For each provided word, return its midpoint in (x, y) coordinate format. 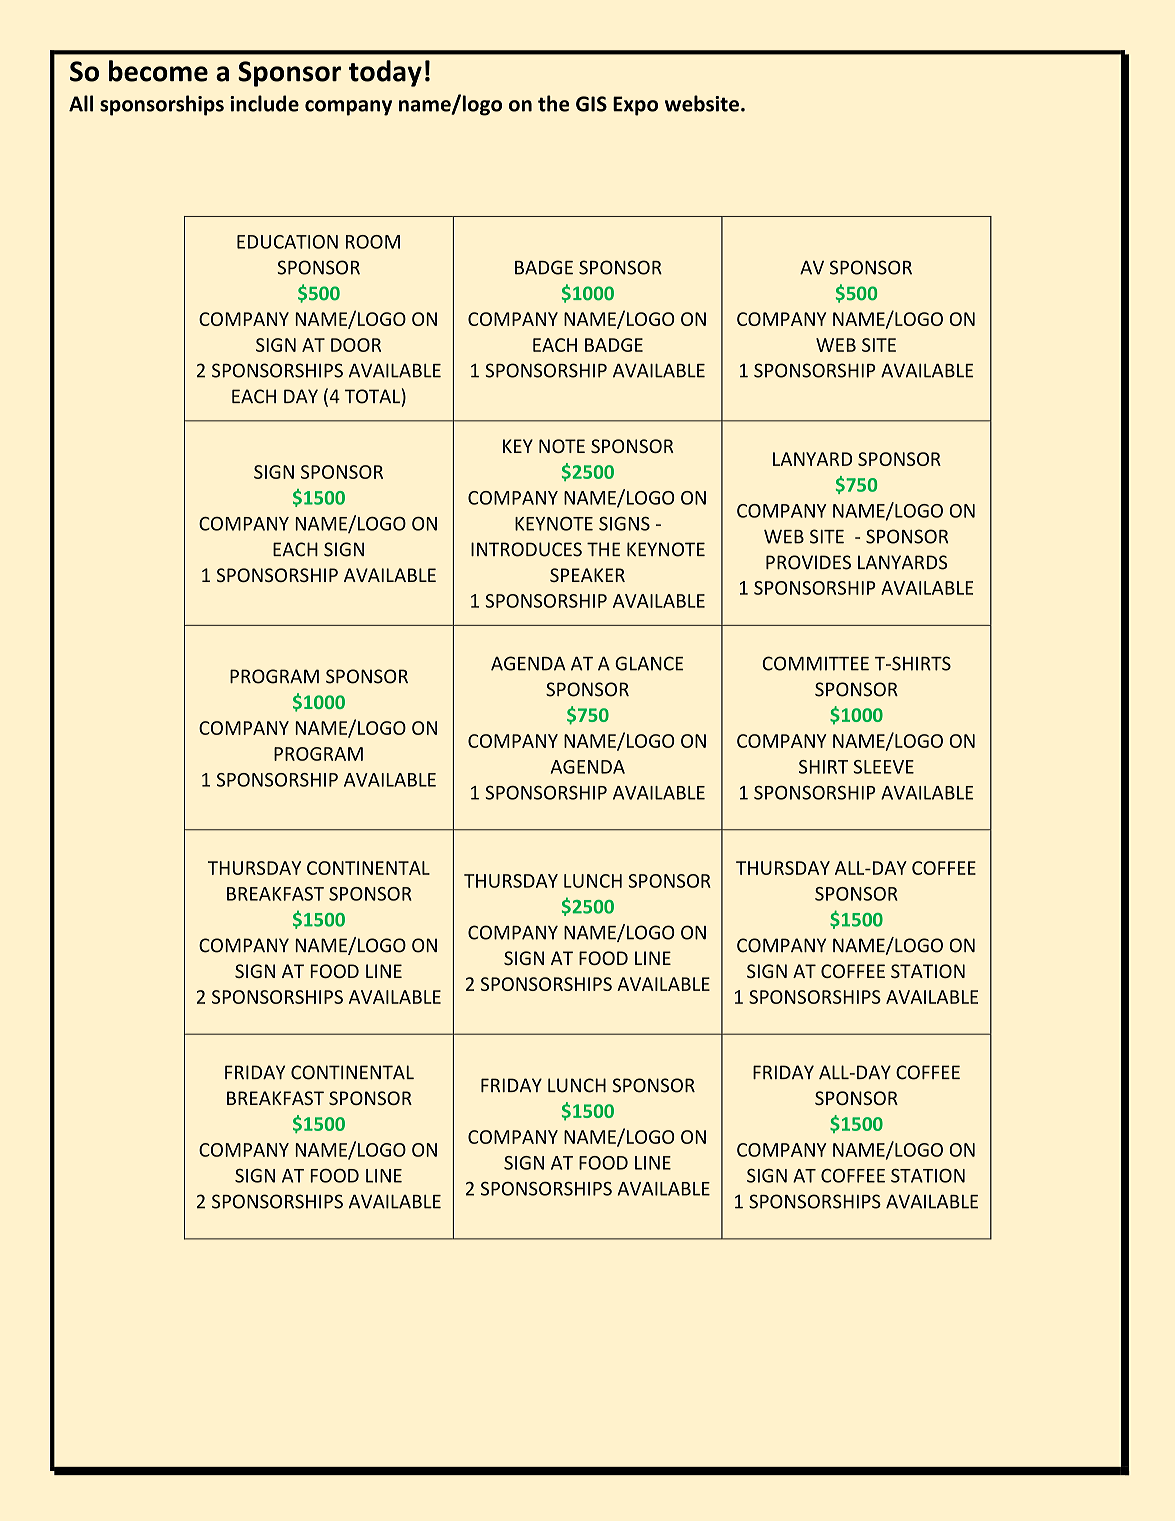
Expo (635, 106)
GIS (591, 104)
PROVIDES (808, 562)
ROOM (373, 242)
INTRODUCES (526, 549)
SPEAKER (587, 575)
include (264, 103)
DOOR (356, 345)
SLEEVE (883, 767)
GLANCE (649, 663)
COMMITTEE (815, 663)
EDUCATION (287, 242)
